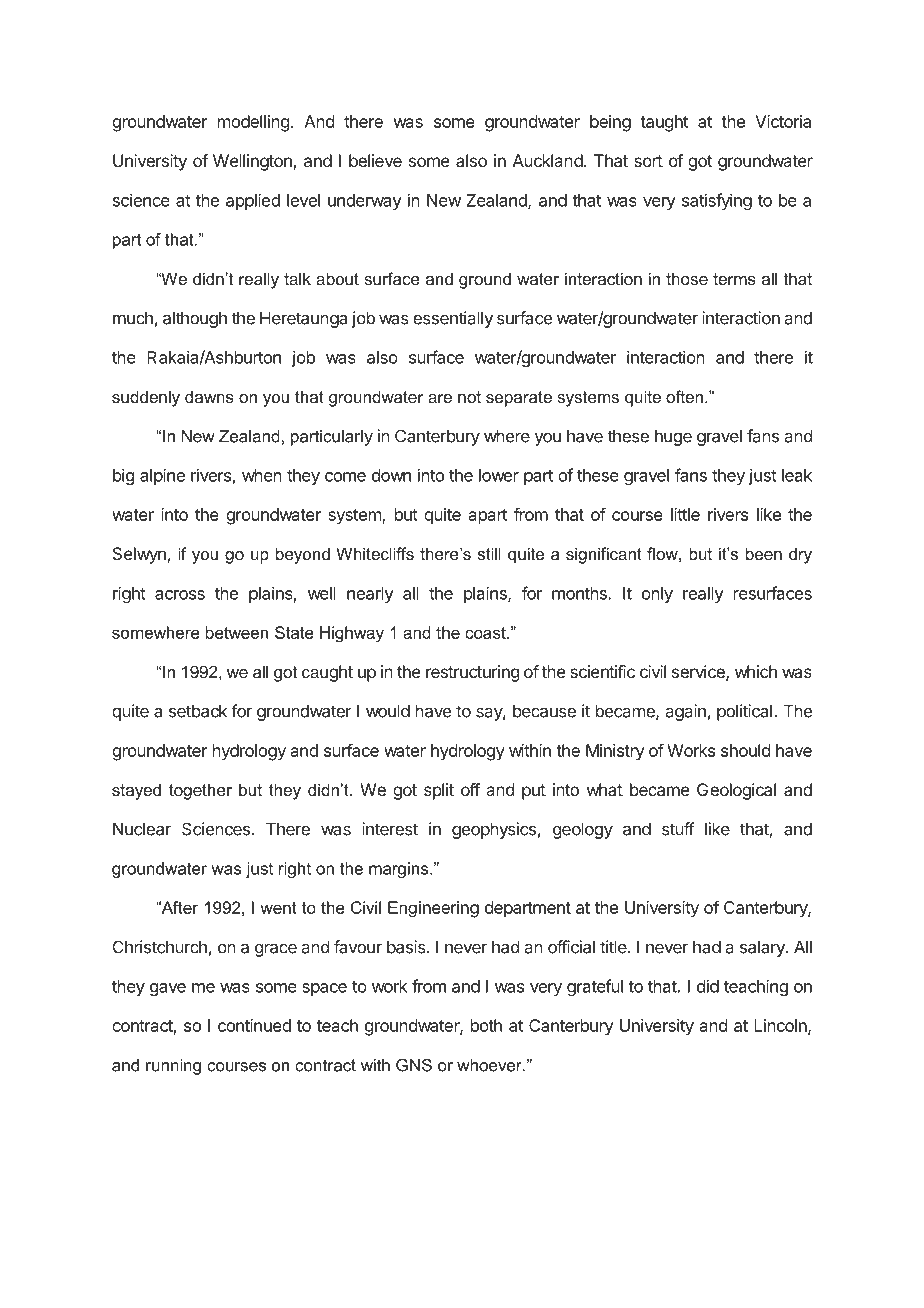 The image size is (924, 1308). What do you see at coordinates (486, 1025) in the image?
I see `both` at bounding box center [486, 1025].
